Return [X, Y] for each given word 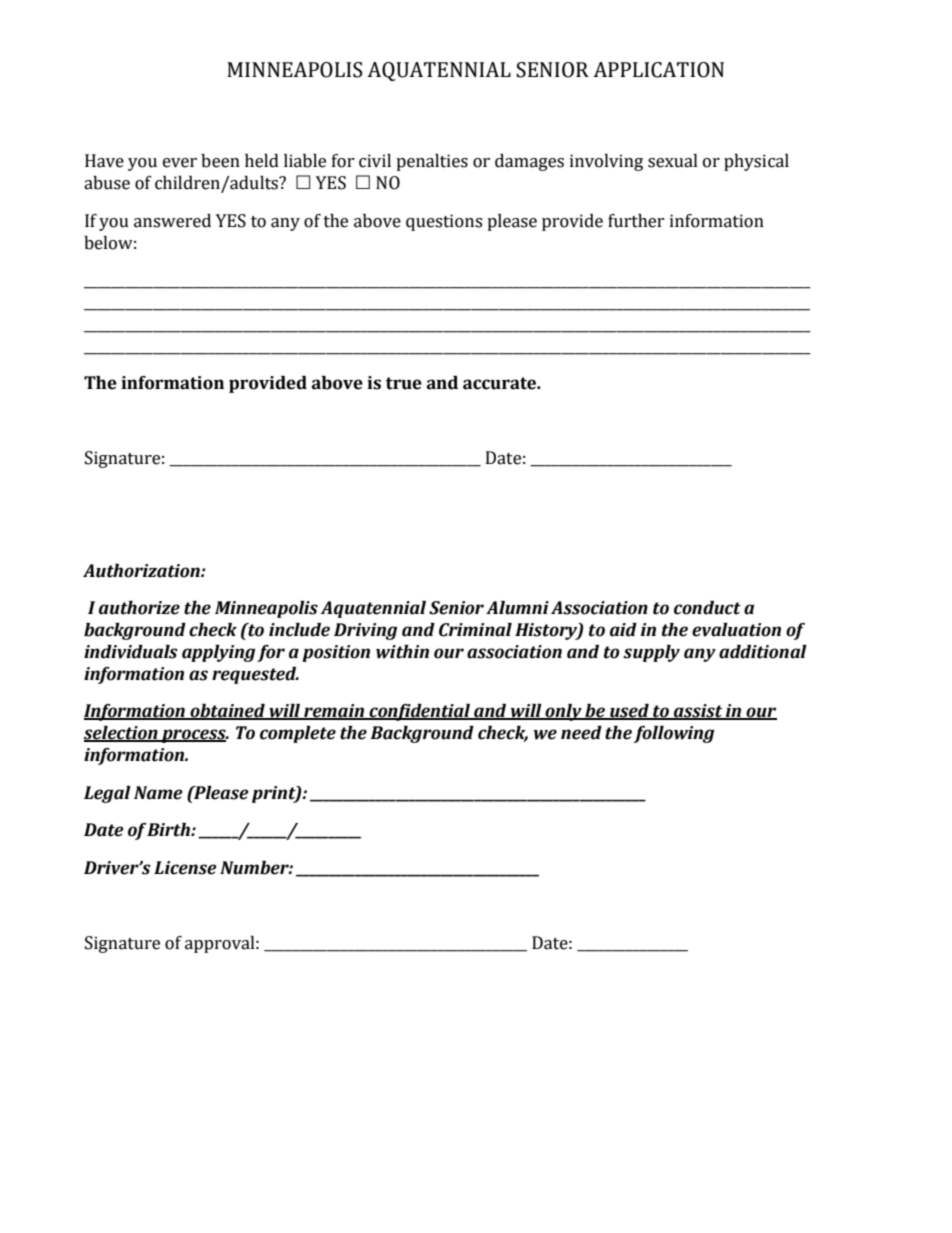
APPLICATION [658, 70]
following [673, 734]
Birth [169, 830]
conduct [707, 608]
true [404, 383]
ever [180, 163]
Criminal [475, 630]
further [636, 221]
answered [172, 221]
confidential [420, 712]
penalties [432, 162]
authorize [139, 608]
